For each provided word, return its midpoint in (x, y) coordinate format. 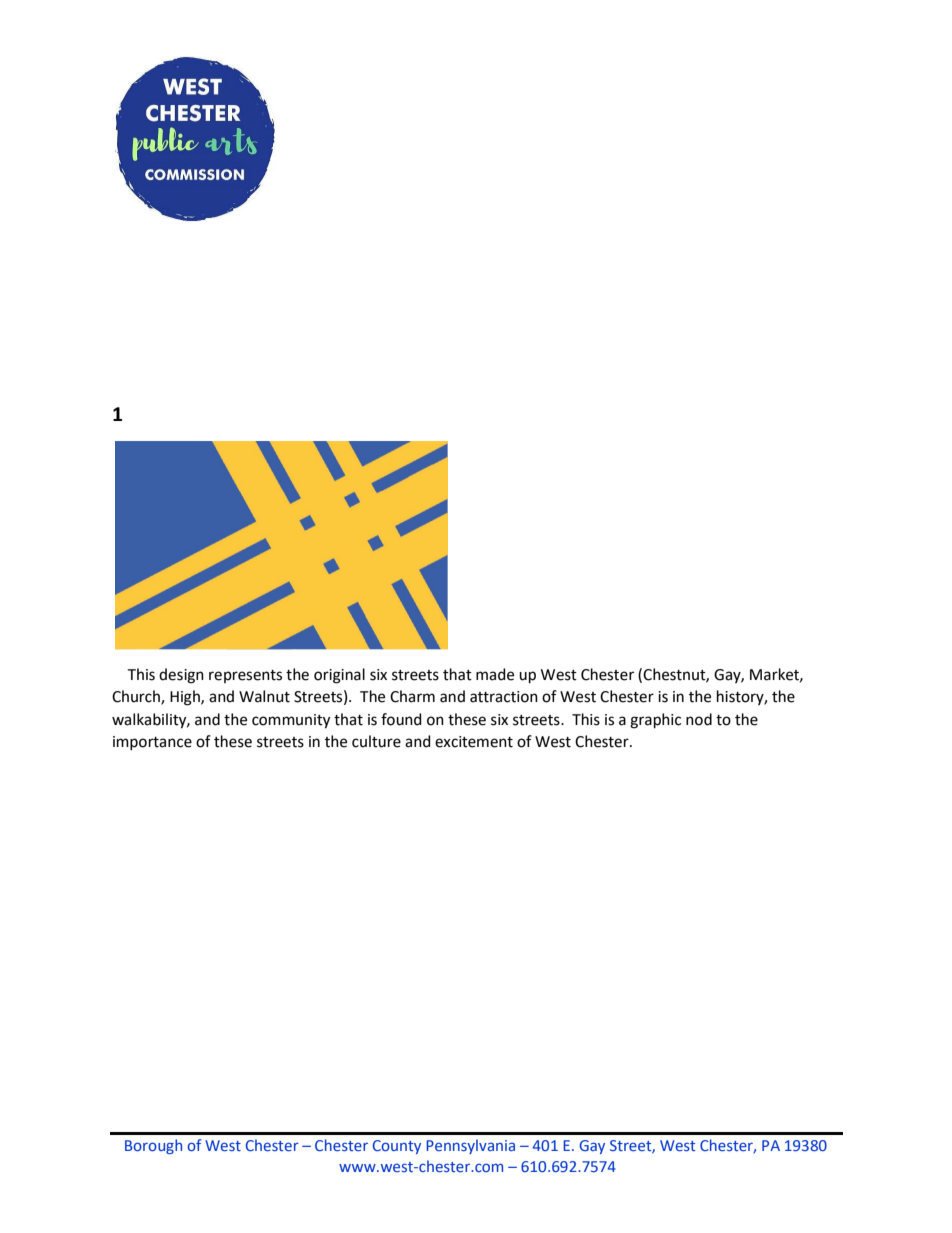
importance (152, 743)
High (186, 698)
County (397, 1147)
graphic (655, 721)
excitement (474, 742)
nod (699, 719)
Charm (412, 696)
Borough (153, 1146)
